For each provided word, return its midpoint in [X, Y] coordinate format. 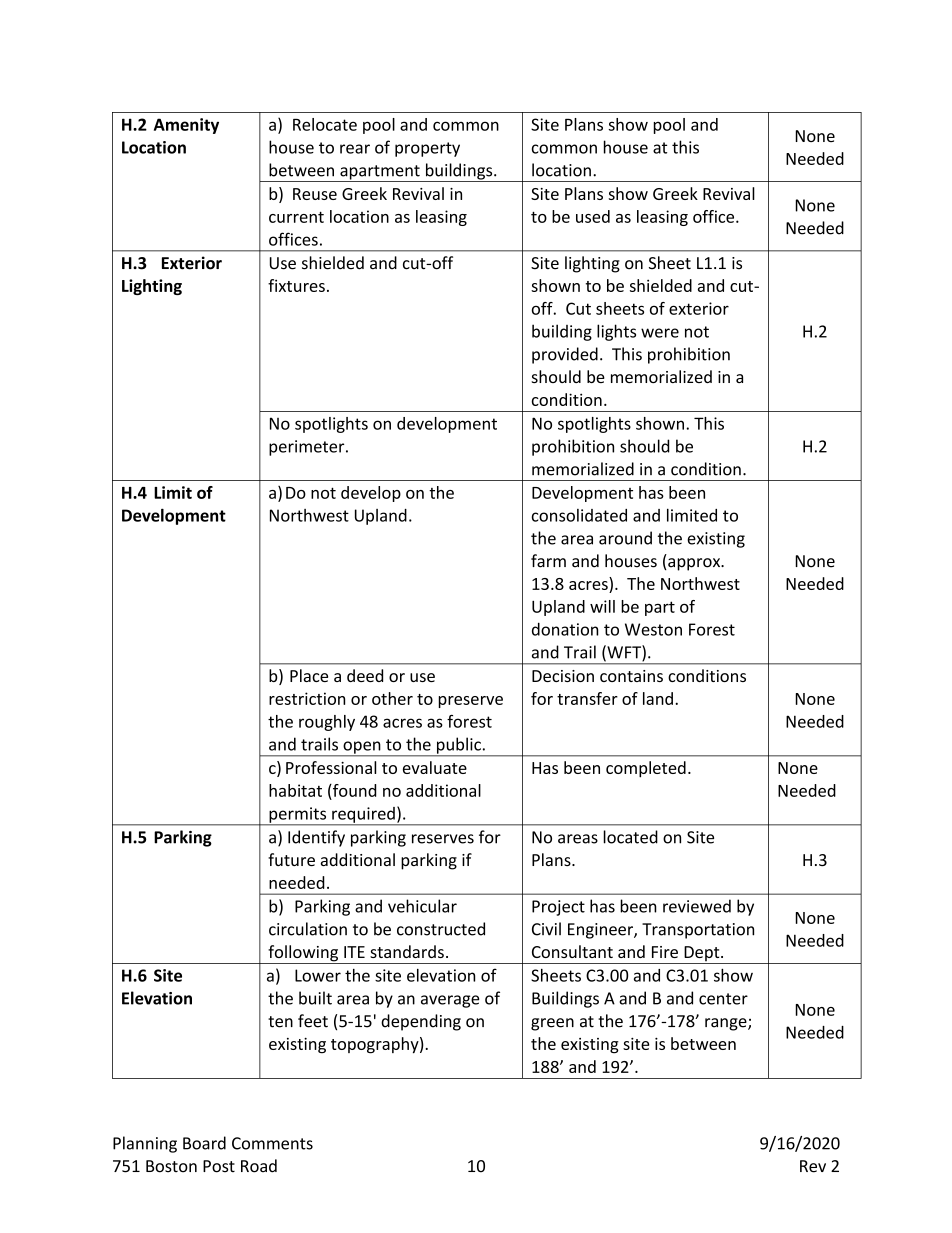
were [660, 333]
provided [565, 355]
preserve [470, 702]
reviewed [697, 906]
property [427, 149]
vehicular [422, 906]
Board [204, 1143]
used [593, 216]
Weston [653, 629]
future [291, 859]
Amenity [186, 126]
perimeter [308, 448]
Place [309, 675]
